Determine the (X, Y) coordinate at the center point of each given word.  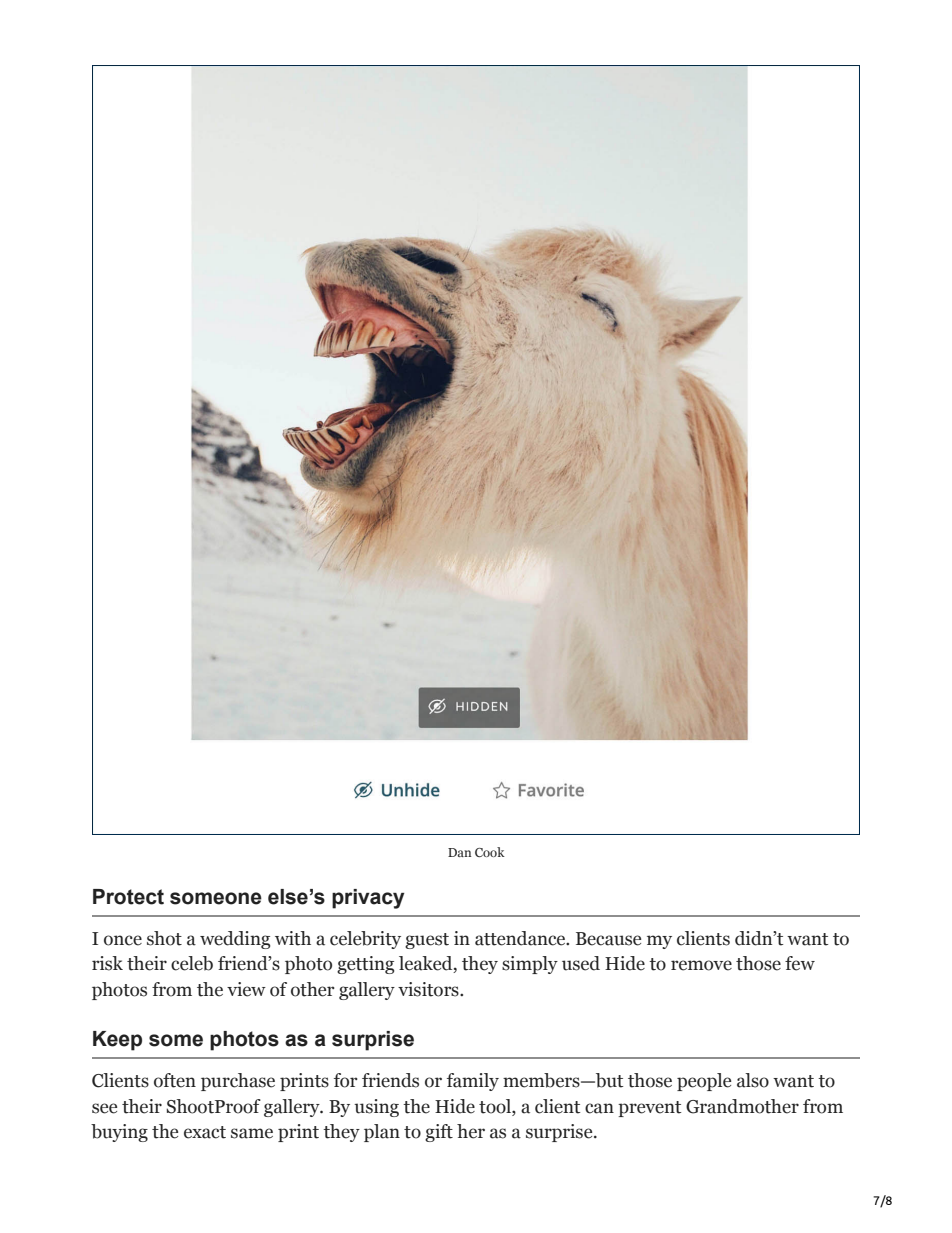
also (753, 1080)
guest (427, 941)
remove (701, 965)
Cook (490, 852)
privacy (368, 899)
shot (164, 938)
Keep (117, 1041)
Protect (128, 897)
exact (205, 1132)
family (473, 1082)
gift (439, 1133)
